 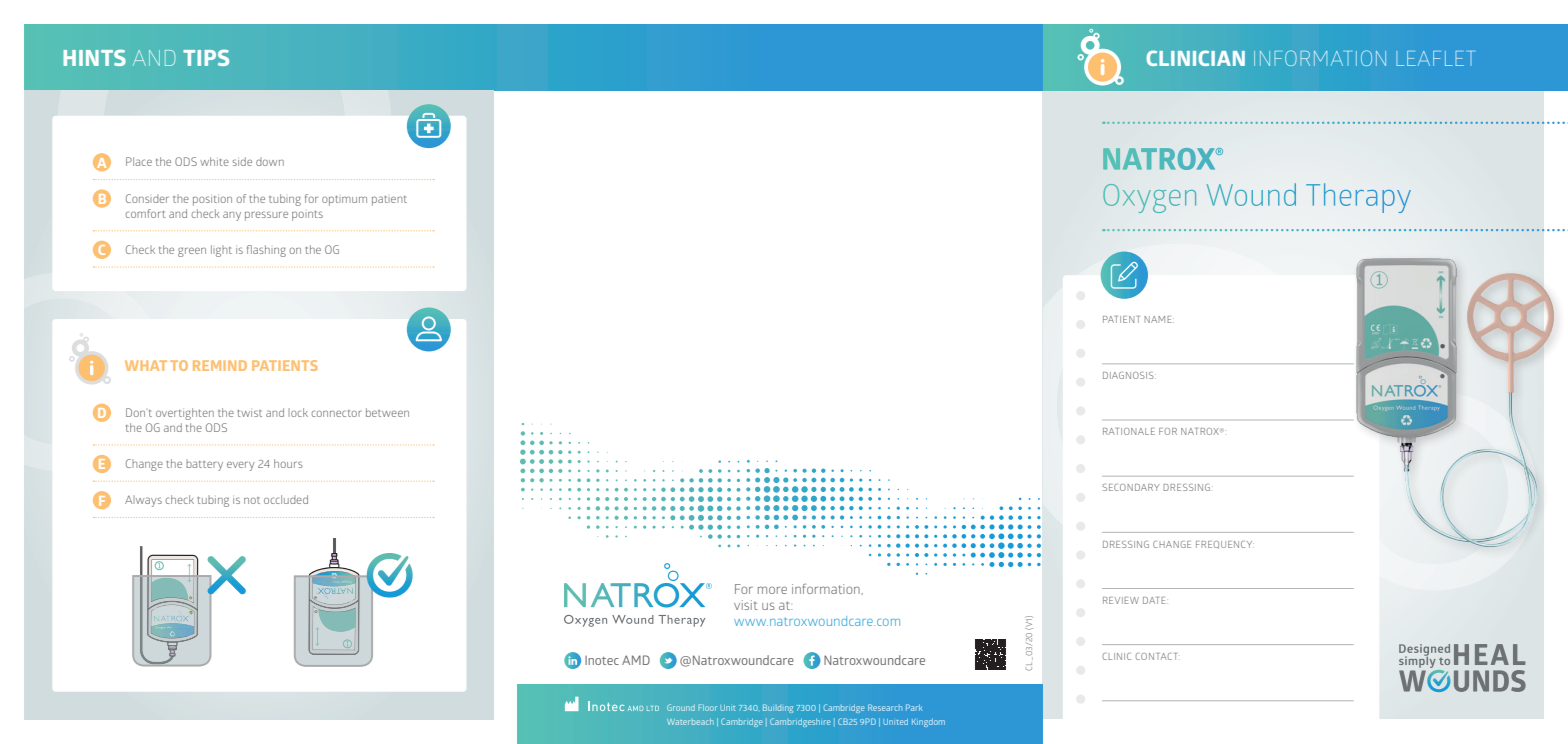 I want to click on AMD, so click(x=636, y=660).
